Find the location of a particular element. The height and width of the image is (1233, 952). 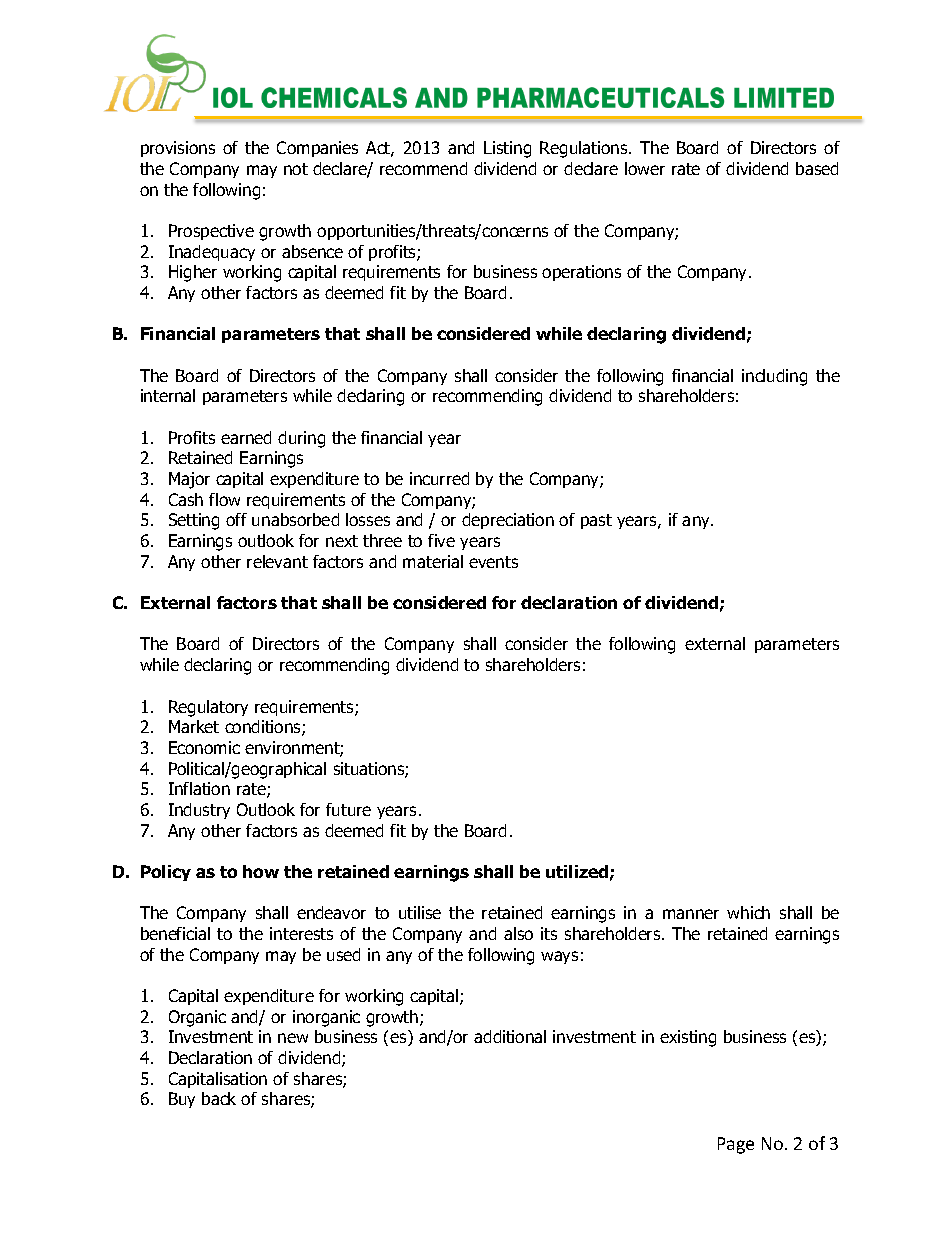

past is located at coordinates (596, 521).
